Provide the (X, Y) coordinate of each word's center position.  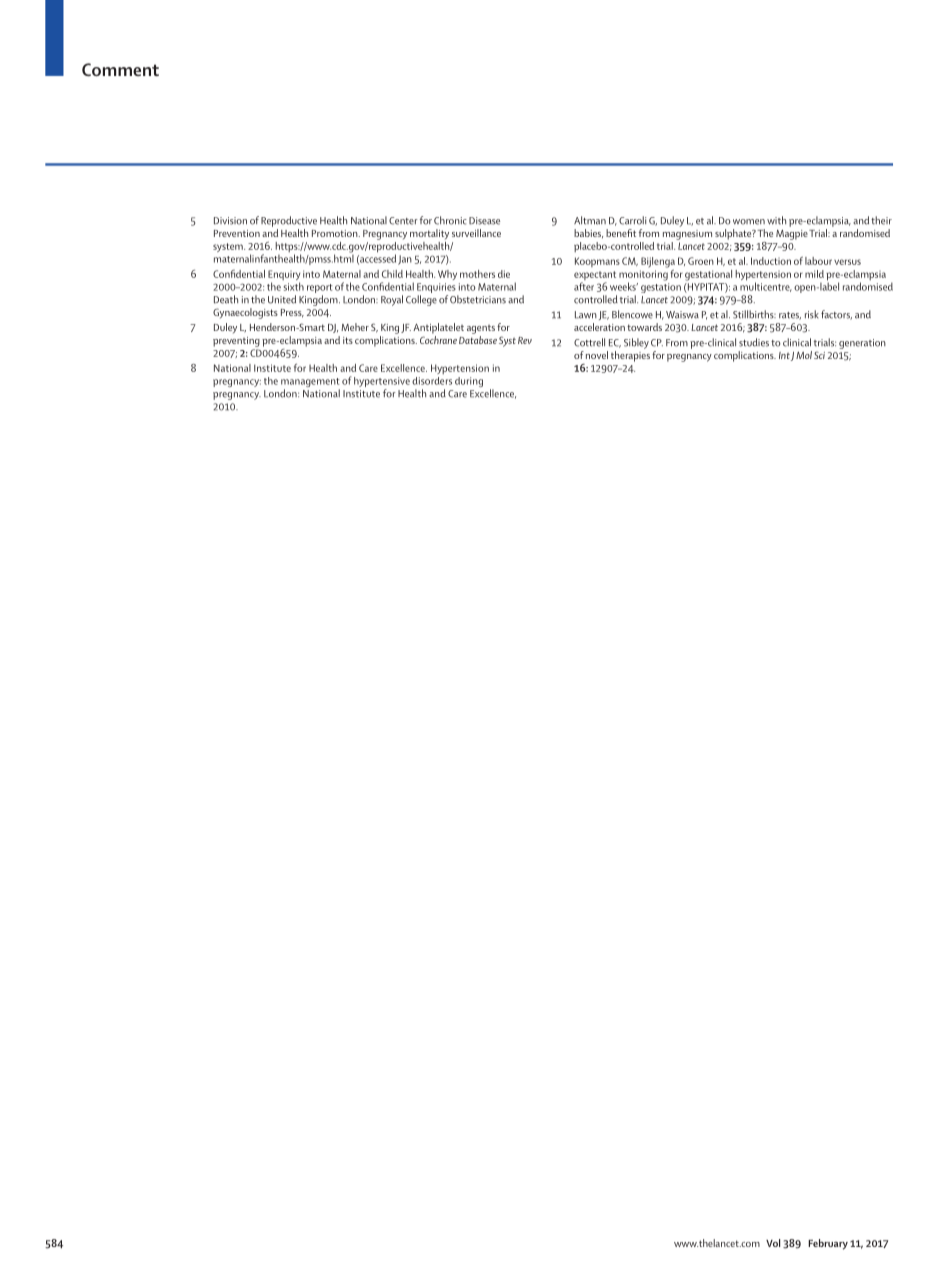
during (469, 382)
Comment (120, 69)
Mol (804, 355)
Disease (484, 221)
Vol (773, 1243)
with (776, 220)
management (310, 384)
